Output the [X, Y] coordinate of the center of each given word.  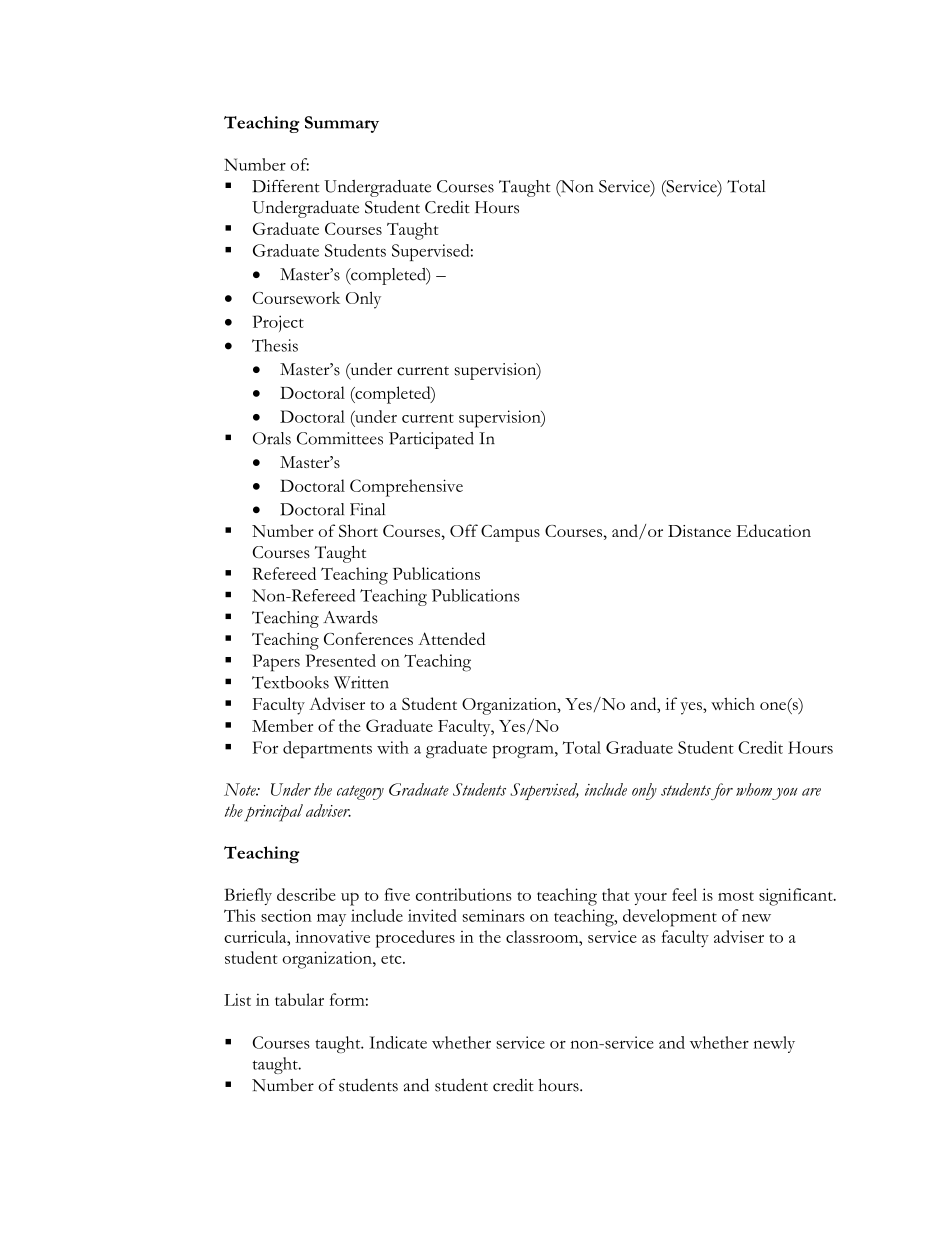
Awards [350, 617]
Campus [510, 533]
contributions [464, 894]
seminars [494, 915]
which [733, 703]
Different [286, 186]
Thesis [275, 345]
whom [754, 789]
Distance [699, 531]
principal [273, 813]
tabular [299, 999]
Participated [431, 440]
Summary [342, 124]
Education [774, 530]
